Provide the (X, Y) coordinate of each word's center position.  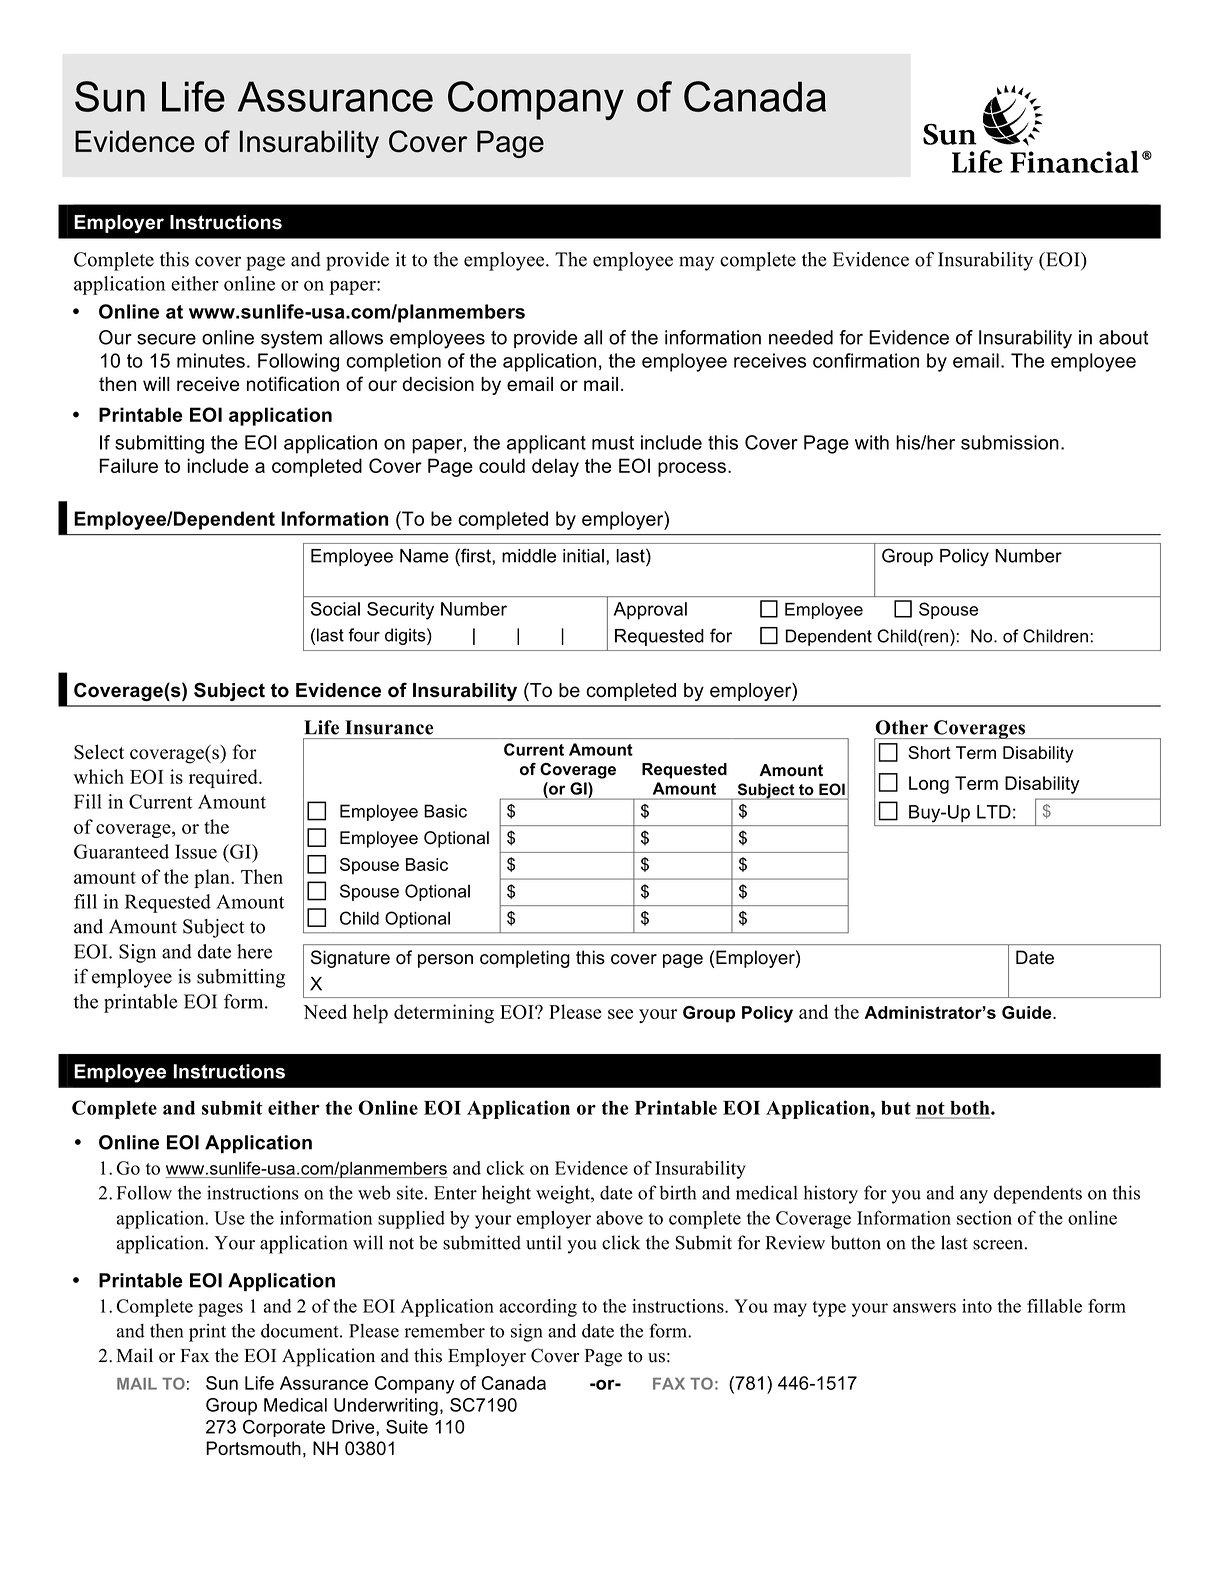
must (613, 443)
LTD (994, 812)
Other (901, 727)
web (374, 1192)
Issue (196, 851)
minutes (211, 360)
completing (525, 959)
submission (1010, 442)
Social (335, 609)
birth (677, 1192)
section (984, 1218)
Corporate (284, 1428)
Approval (650, 611)
